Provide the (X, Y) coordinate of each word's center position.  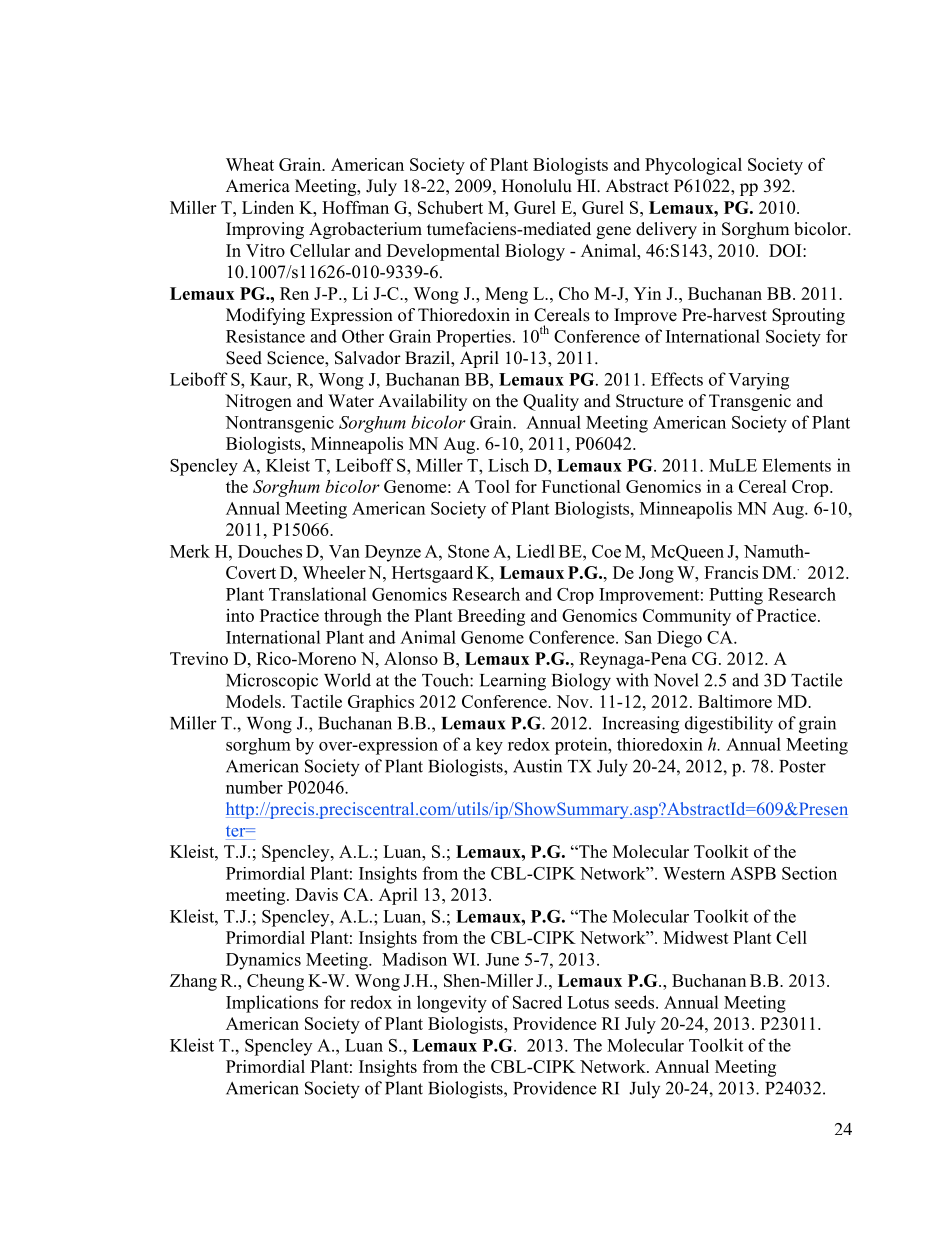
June (502, 959)
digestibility (729, 725)
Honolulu (537, 186)
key (489, 746)
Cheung (275, 982)
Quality (551, 402)
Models (253, 701)
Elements (796, 465)
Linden (268, 207)
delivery (666, 230)
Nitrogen (258, 402)
